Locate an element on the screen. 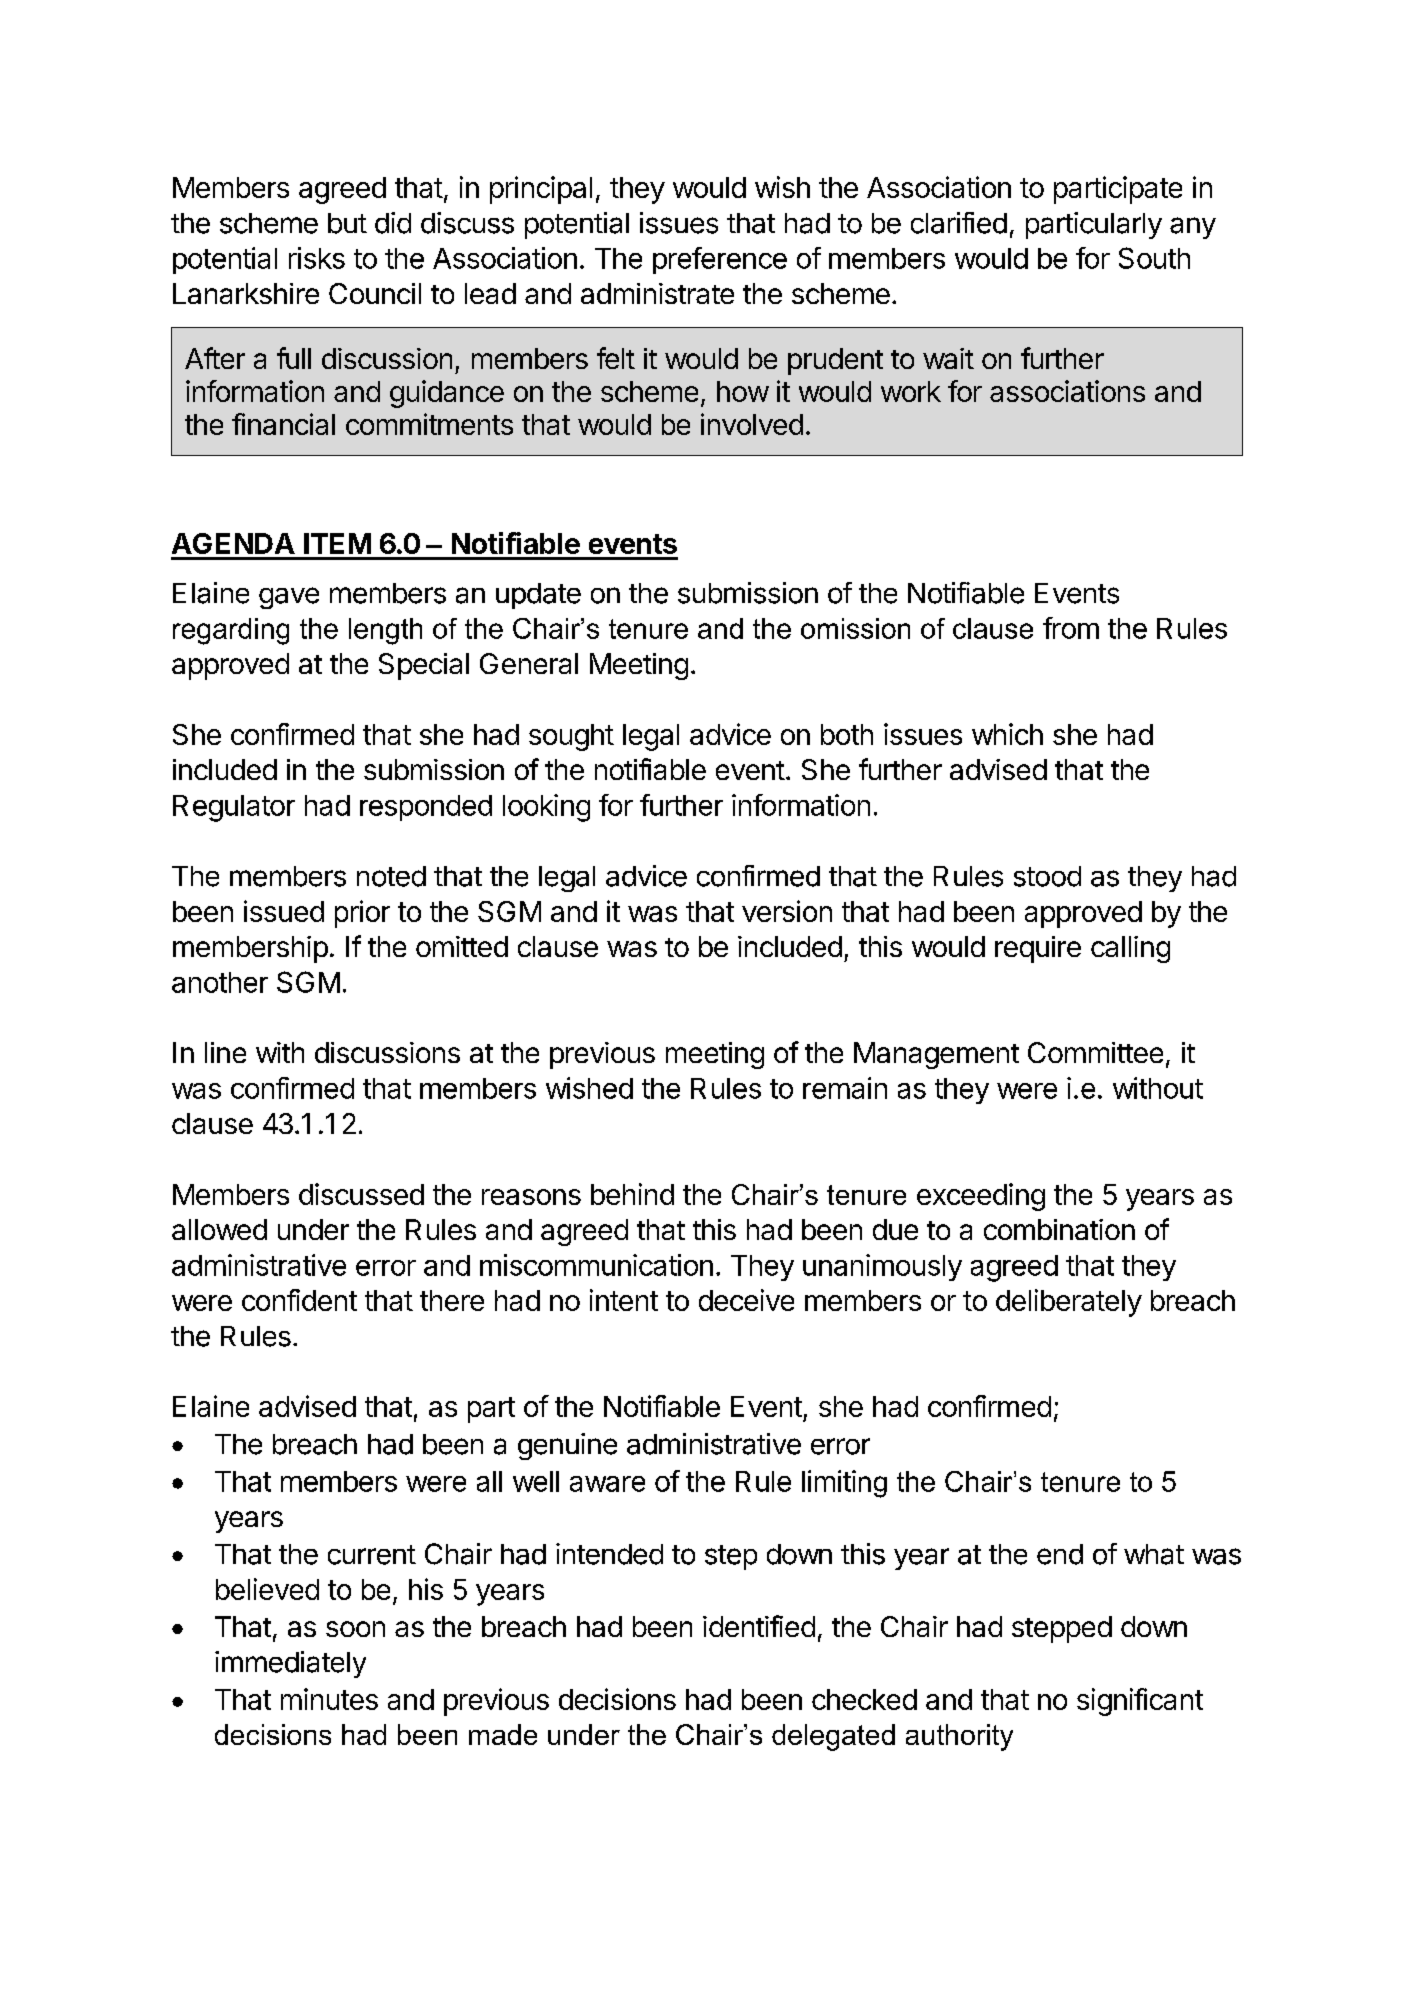  deliberately is located at coordinates (1069, 1303).
